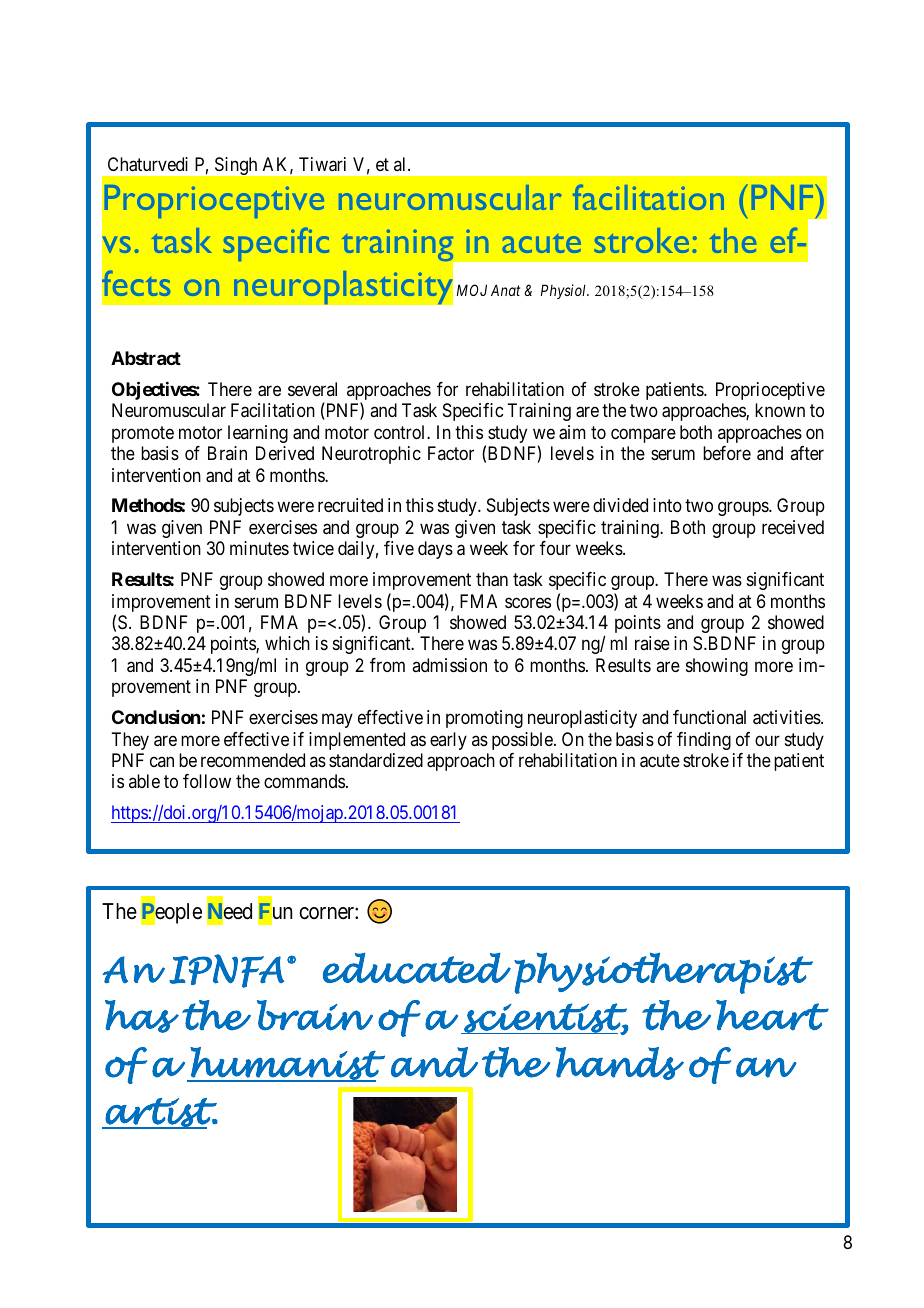  Describe the element at coordinates (717, 667) in the screenshot. I see `showing` at that location.
